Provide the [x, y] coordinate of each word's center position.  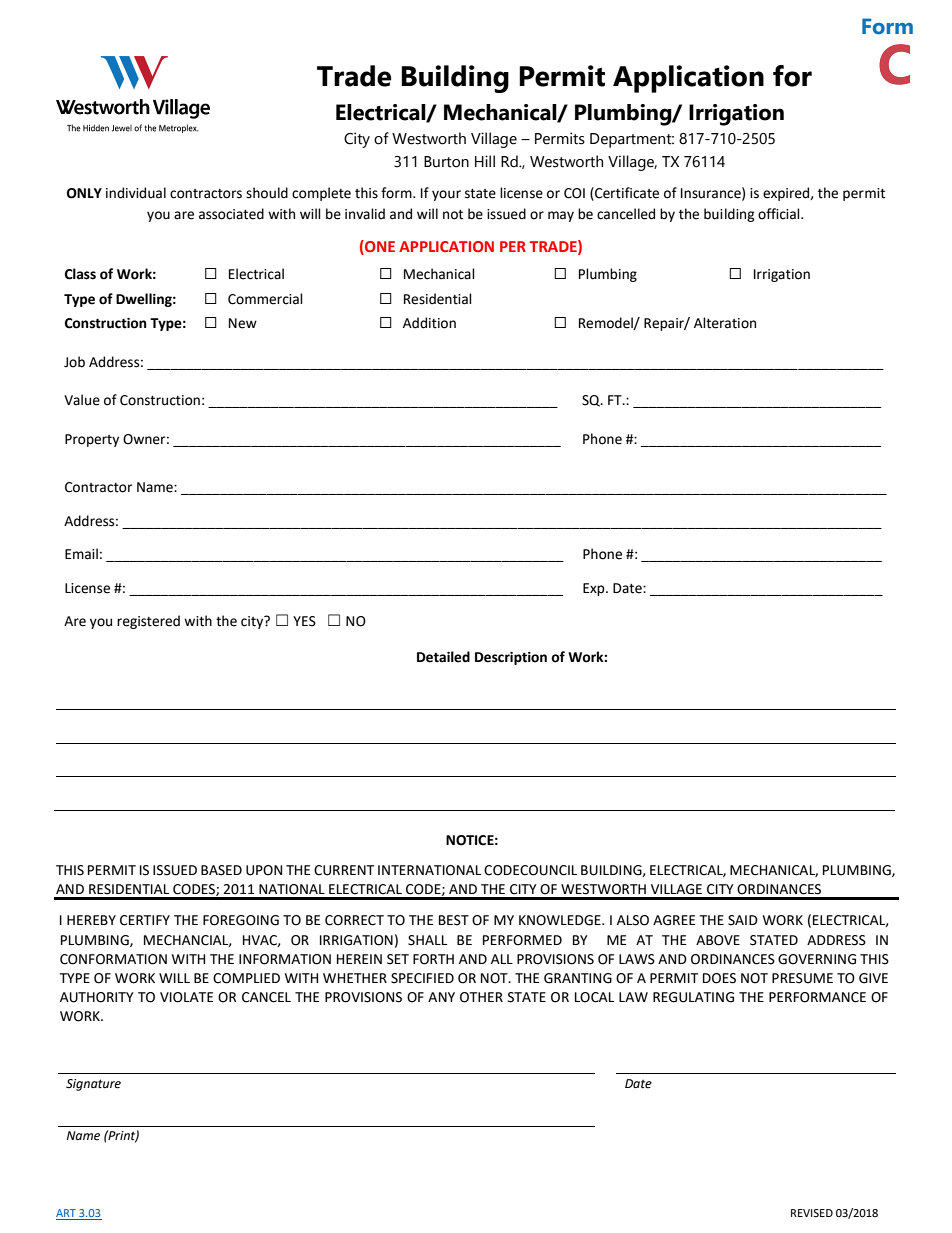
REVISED [812, 1213]
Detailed [443, 657]
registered [148, 622]
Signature [93, 1085]
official [780, 214]
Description [511, 658]
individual [136, 193]
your [446, 195]
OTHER [481, 997]
